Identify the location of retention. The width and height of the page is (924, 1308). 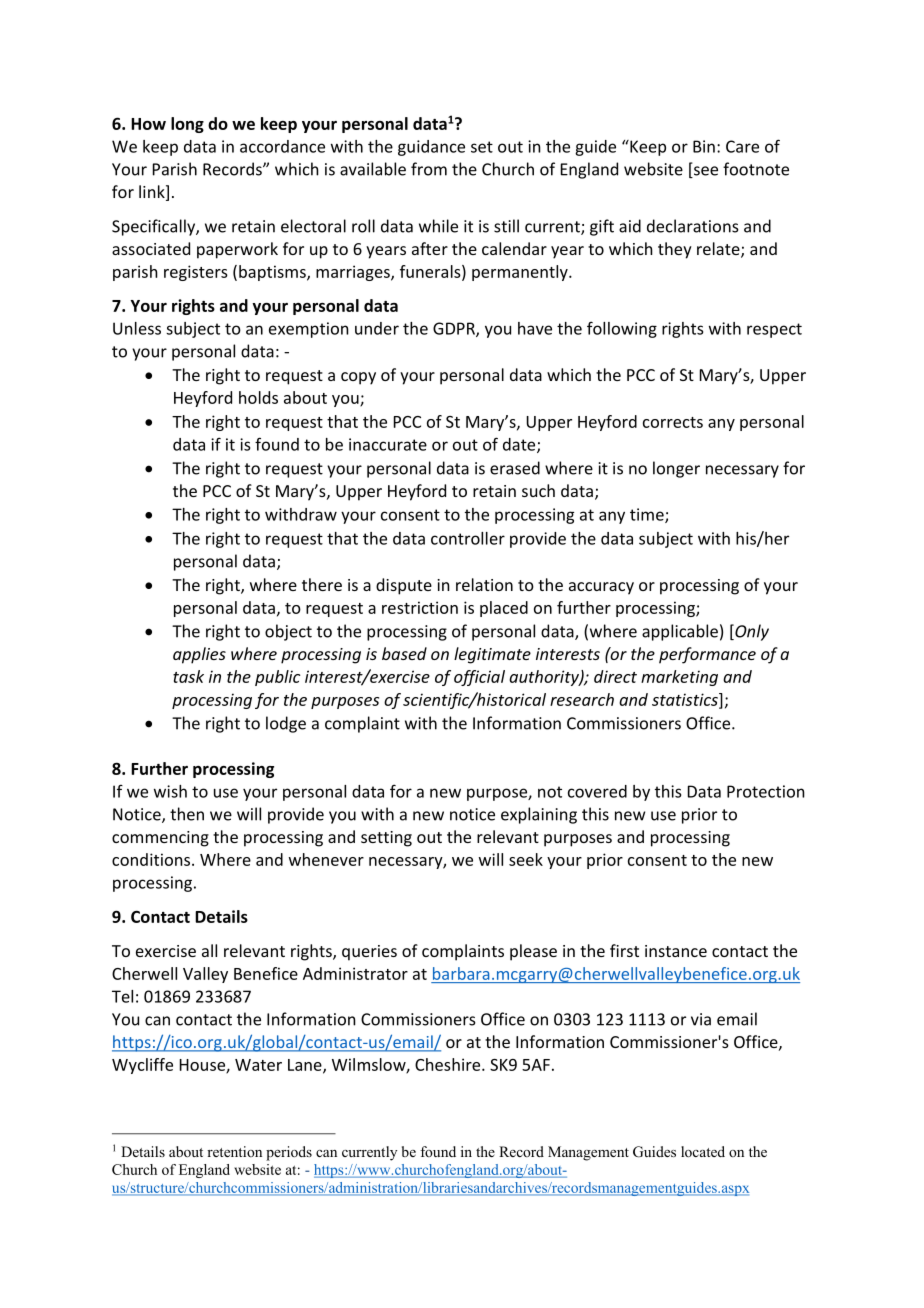
(234, 1151).
